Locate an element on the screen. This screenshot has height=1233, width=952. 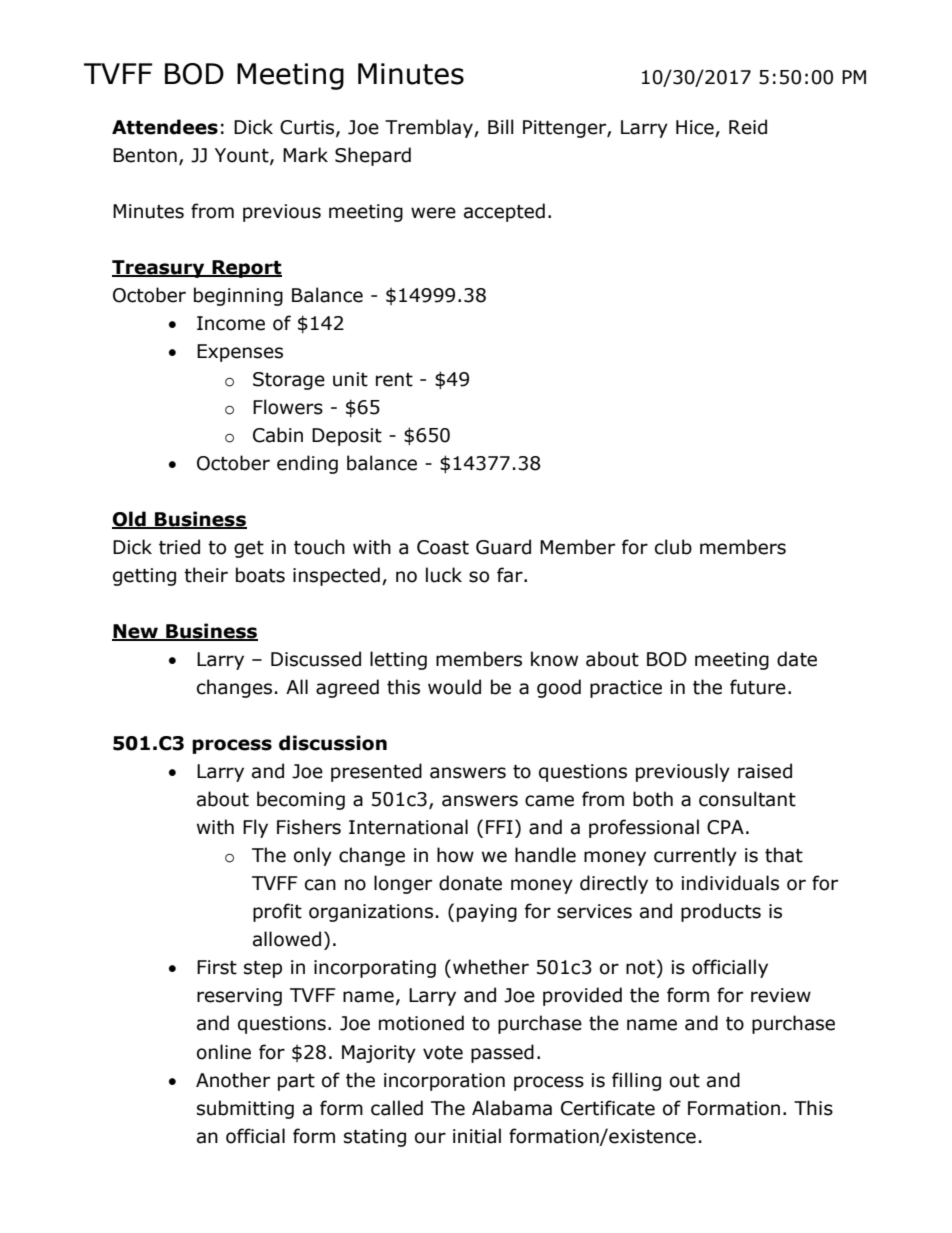
submitting is located at coordinates (245, 1109).
